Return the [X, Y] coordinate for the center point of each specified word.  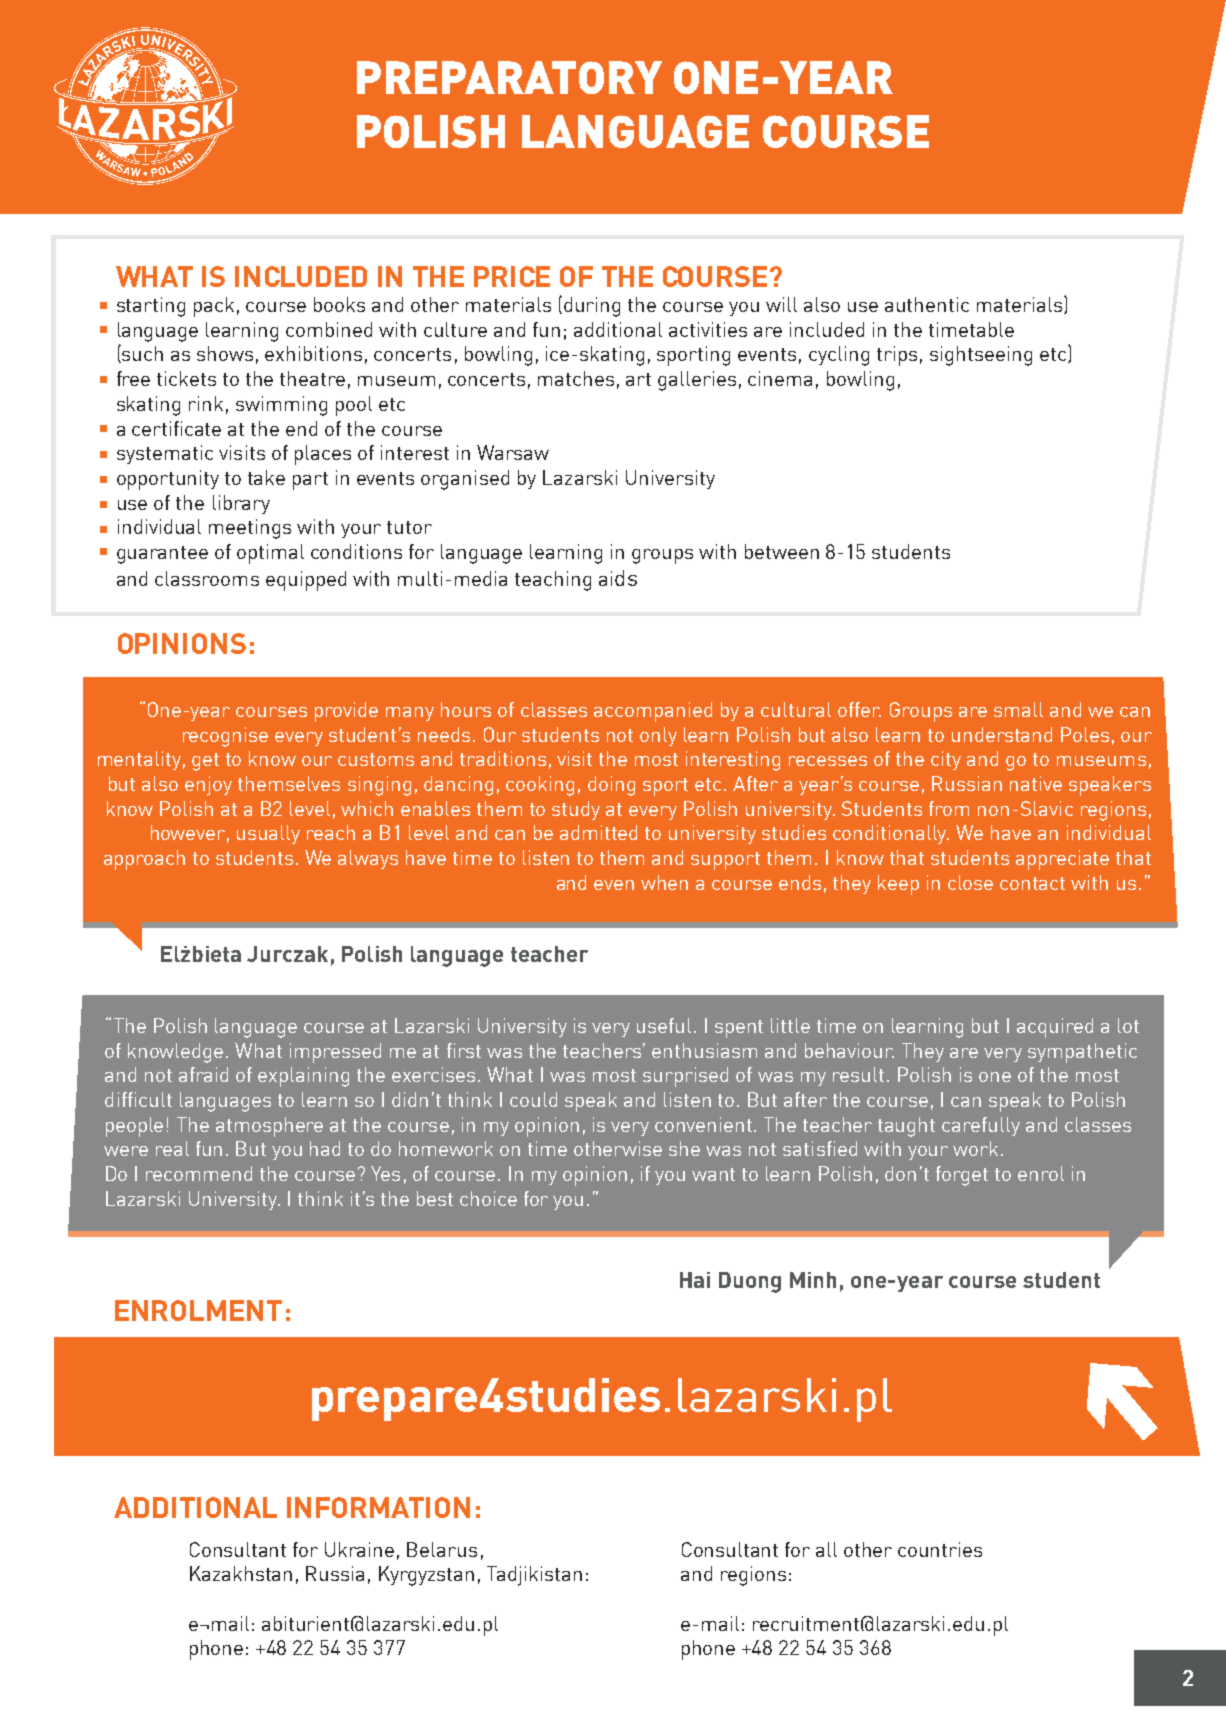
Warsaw [513, 452]
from [949, 808]
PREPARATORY [509, 77]
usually [268, 834]
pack [214, 307]
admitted [598, 832]
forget [962, 1176]
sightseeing [981, 356]
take [266, 477]
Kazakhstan [241, 1573]
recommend [199, 1173]
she [684, 1148]
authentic [927, 304]
